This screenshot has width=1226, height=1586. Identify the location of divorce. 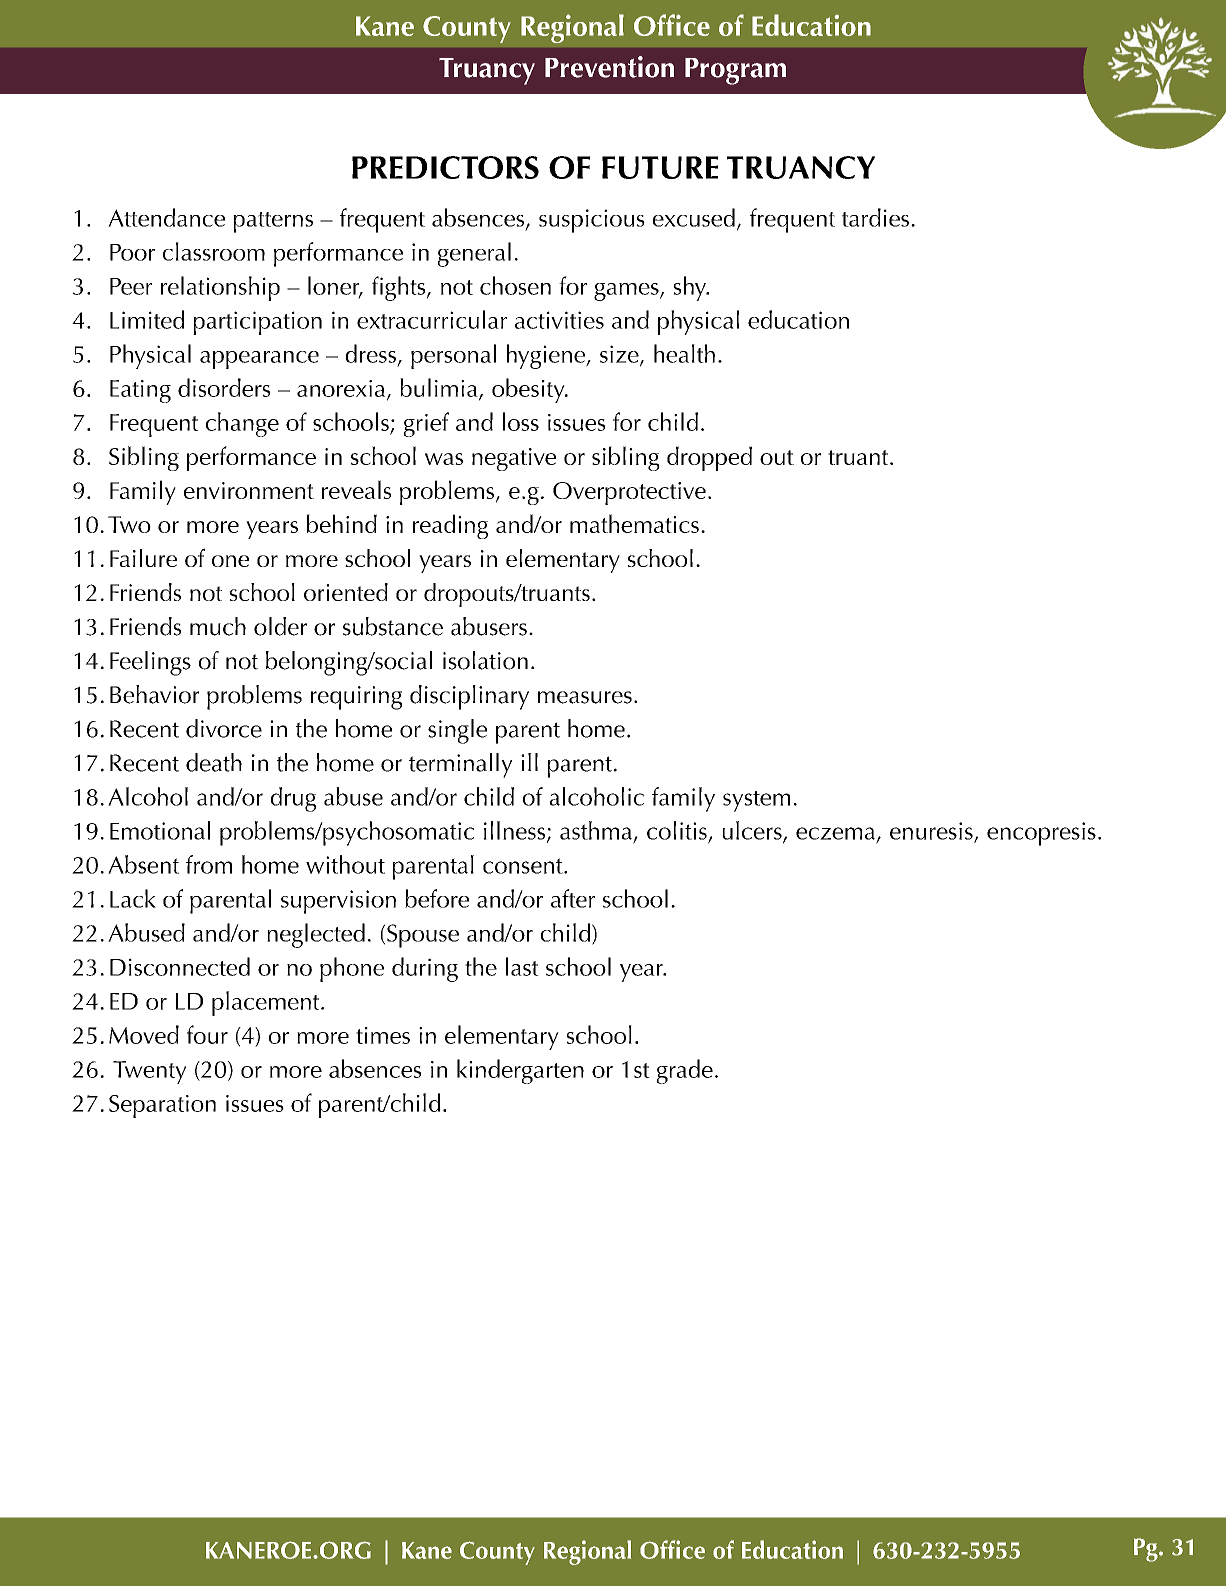
(224, 728).
